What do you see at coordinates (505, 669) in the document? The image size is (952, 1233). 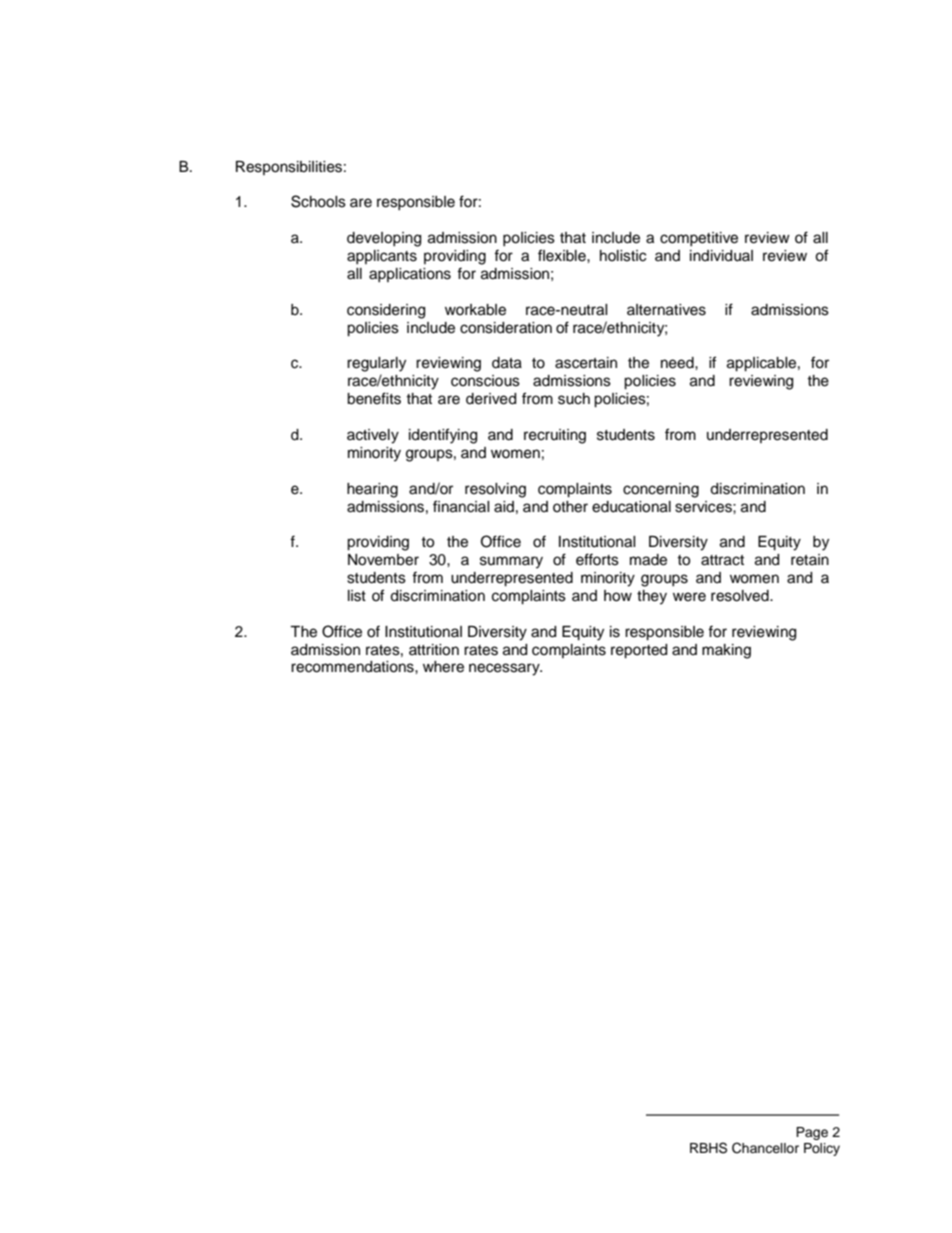 I see `necessary` at bounding box center [505, 669].
